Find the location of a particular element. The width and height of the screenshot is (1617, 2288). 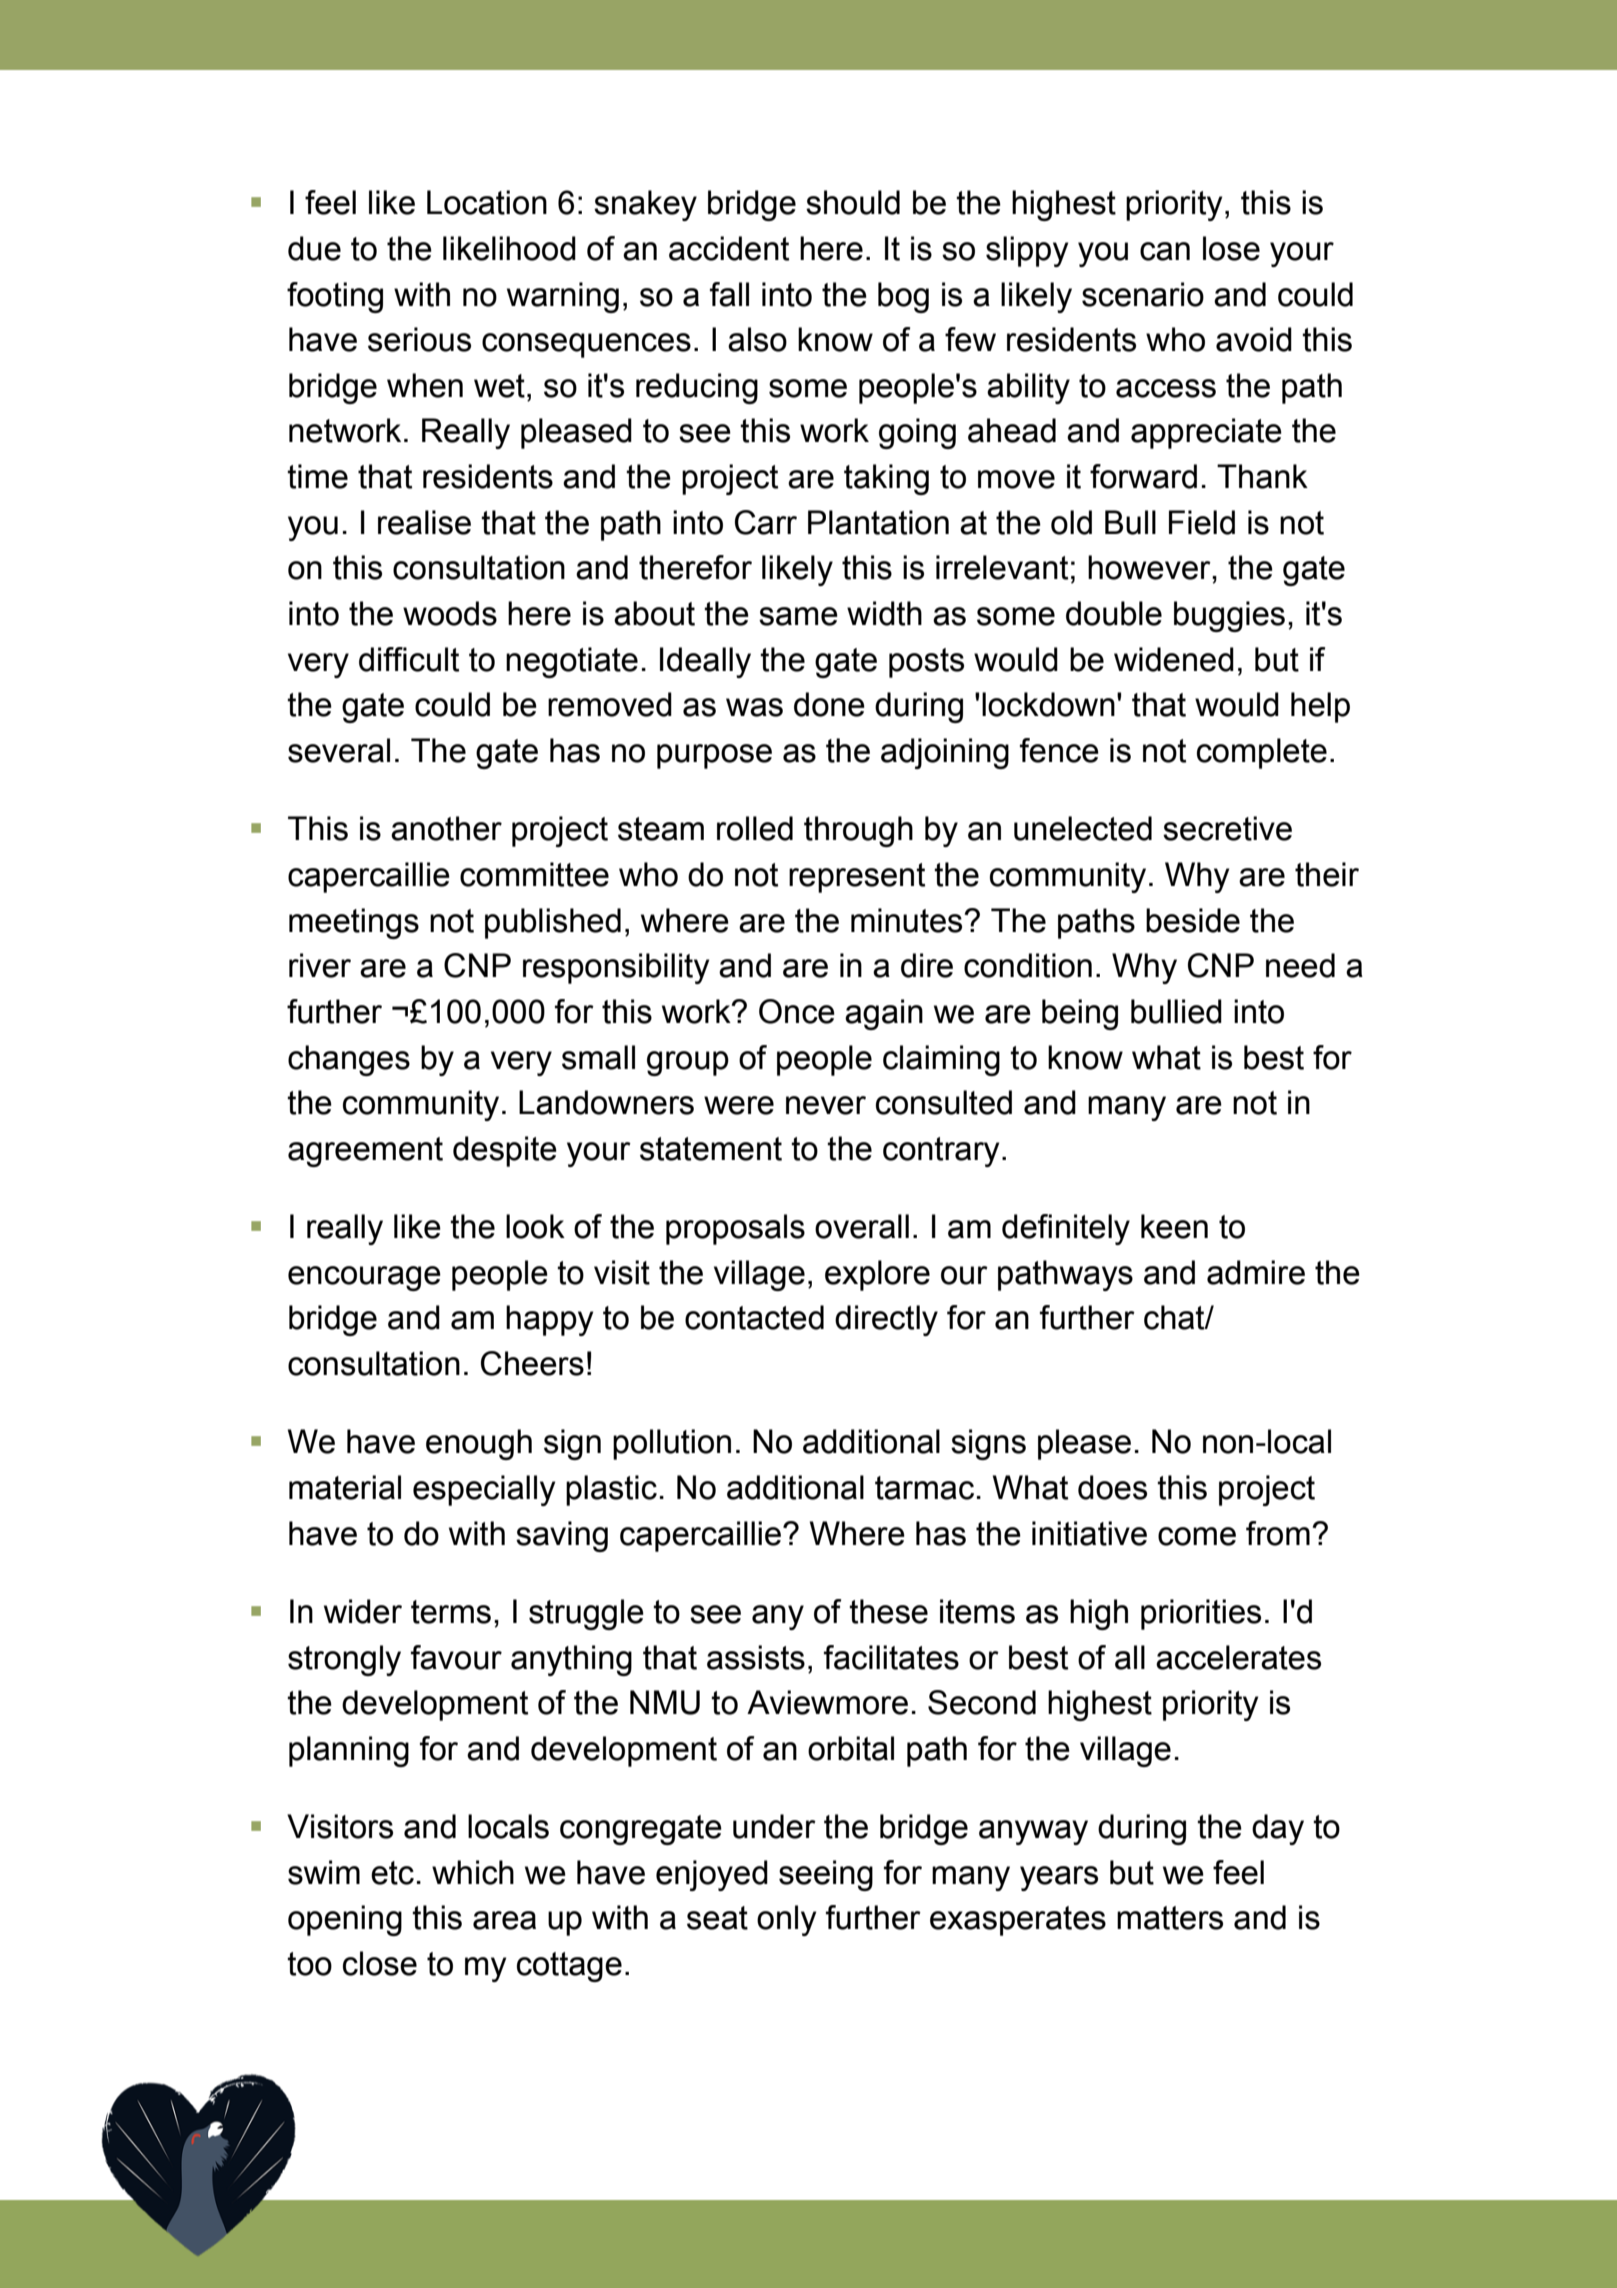

matters is located at coordinates (1170, 1918).
